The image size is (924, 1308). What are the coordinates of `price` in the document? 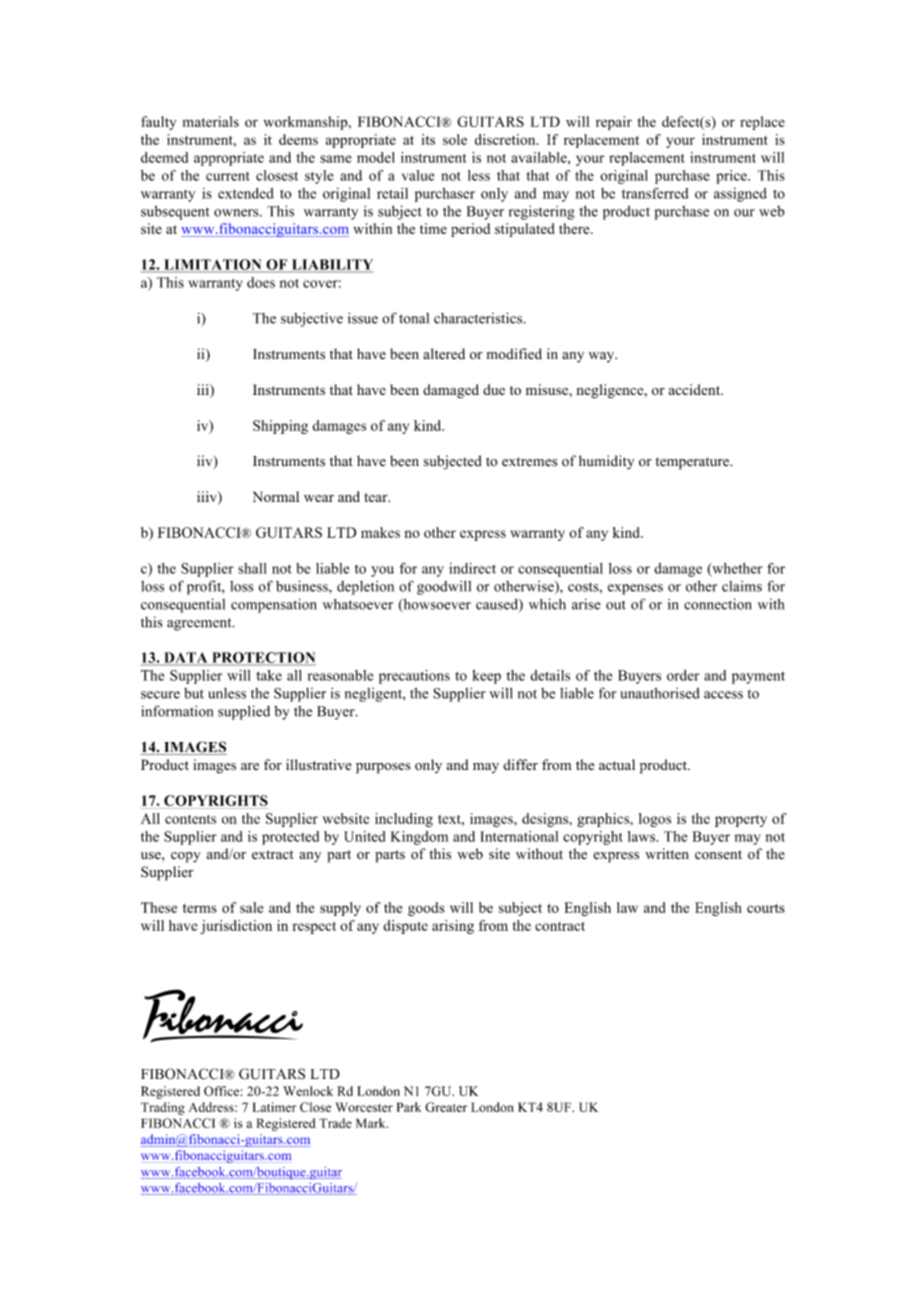 It's located at (732, 177).
